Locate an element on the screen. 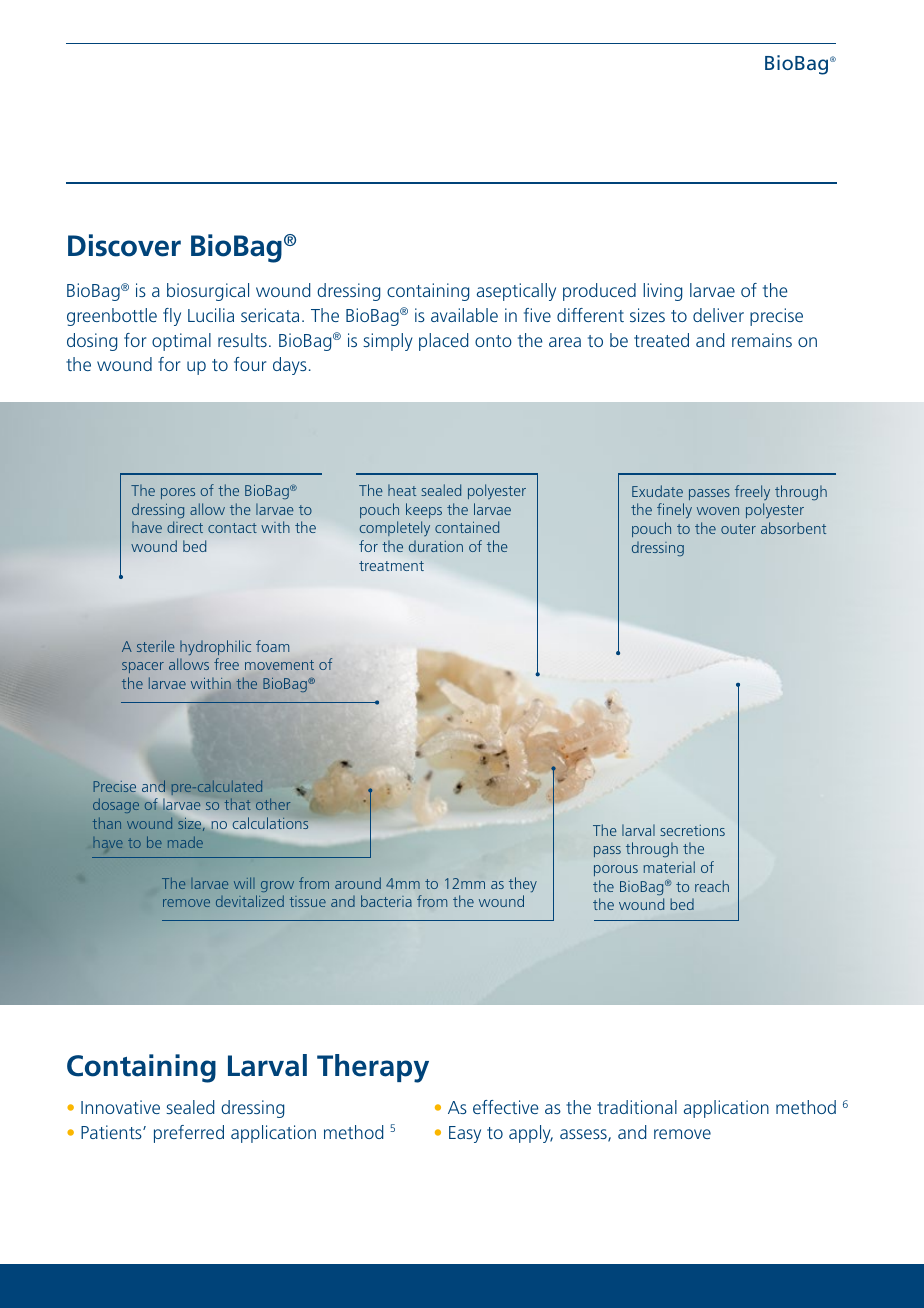  Easy is located at coordinates (465, 1134).
